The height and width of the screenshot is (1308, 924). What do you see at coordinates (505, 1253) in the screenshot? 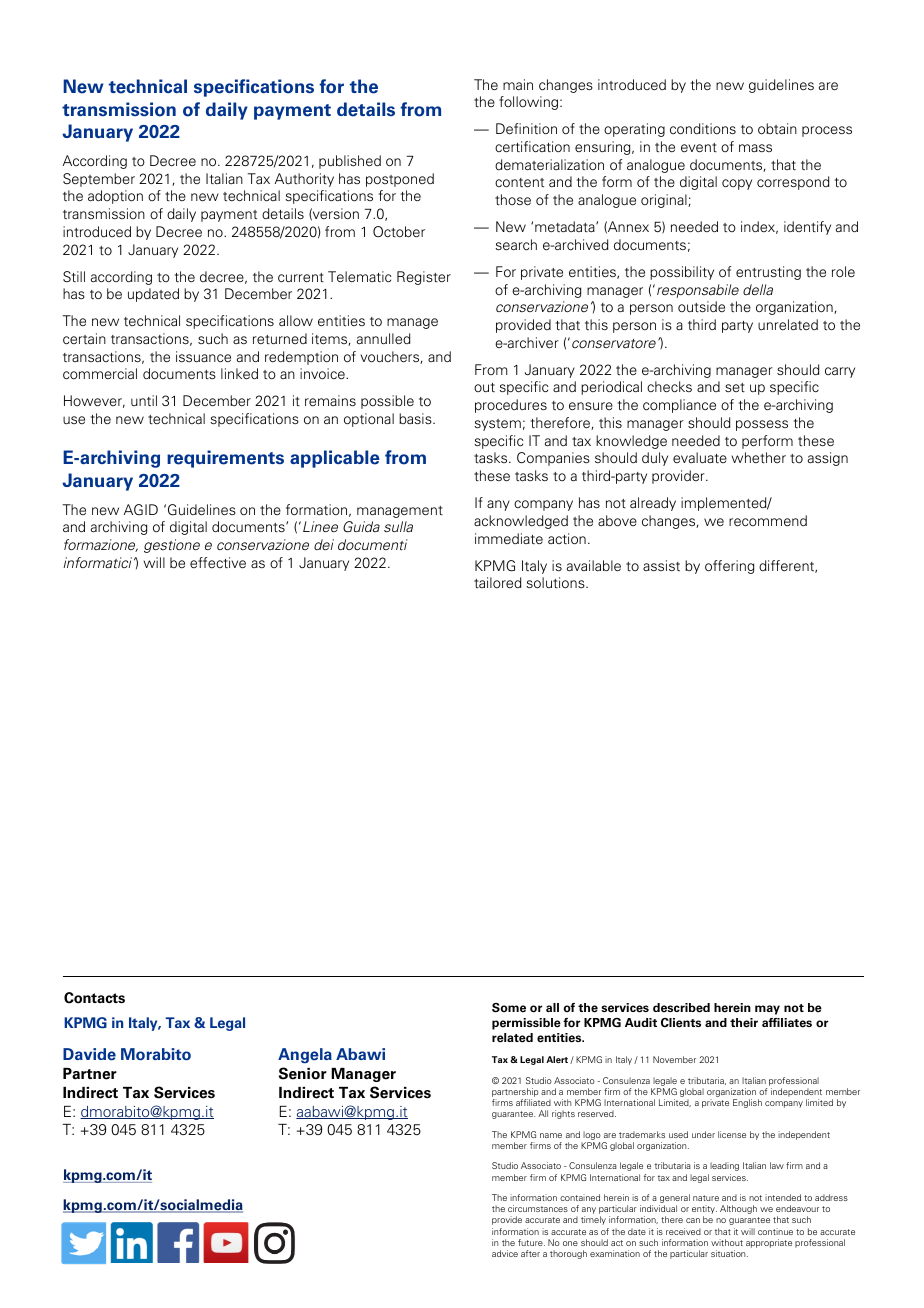
I see `advice` at bounding box center [505, 1253].
